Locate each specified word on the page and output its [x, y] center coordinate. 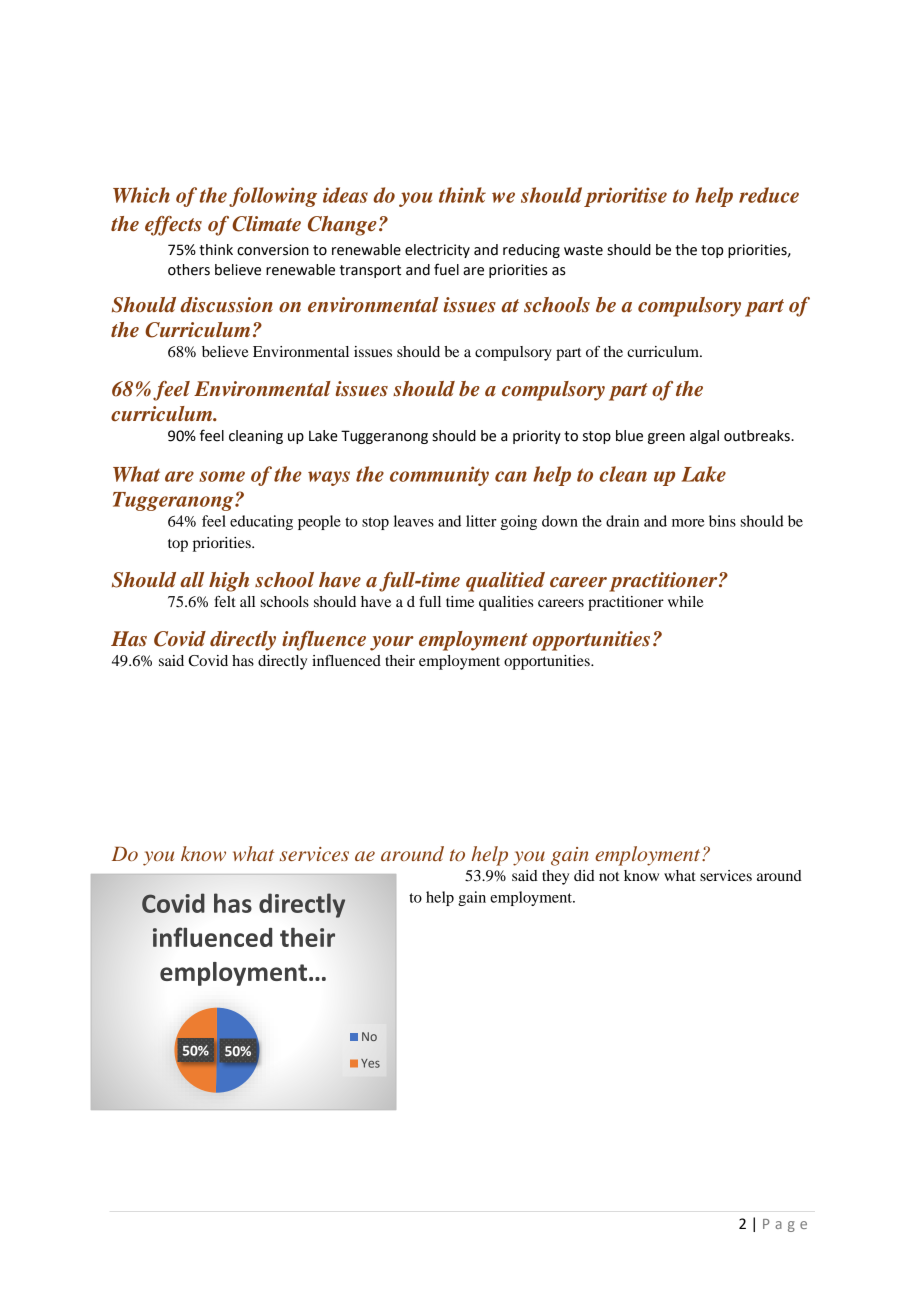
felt [225, 601]
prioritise [625, 197]
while [686, 601]
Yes [370, 1063]
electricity [437, 251]
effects [173, 226]
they [555, 877]
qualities [506, 603]
